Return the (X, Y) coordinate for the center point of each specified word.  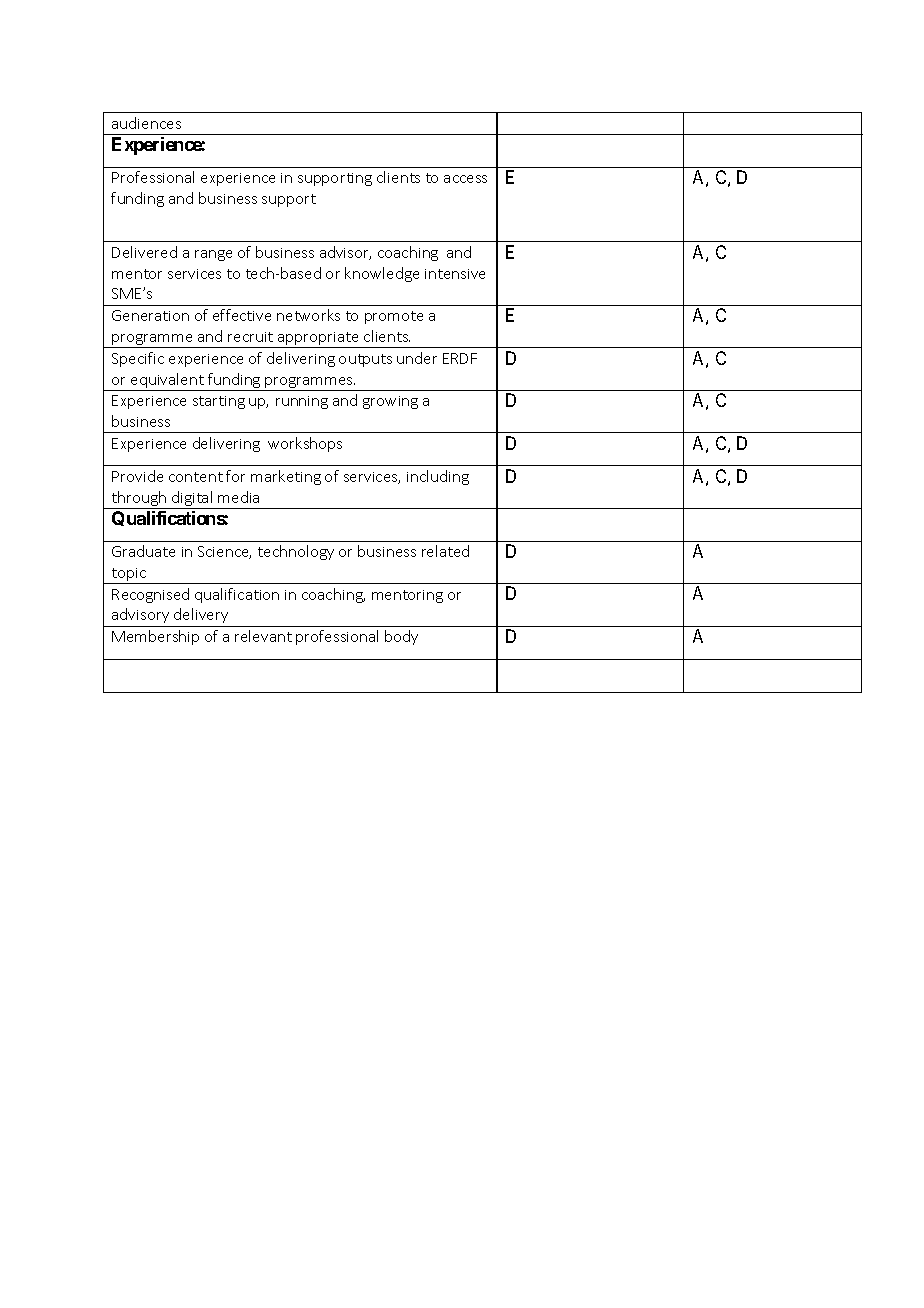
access (465, 179)
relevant (263, 636)
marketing (286, 477)
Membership (155, 637)
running (302, 402)
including (438, 477)
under (417, 358)
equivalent (167, 382)
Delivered (144, 252)
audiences (146, 123)
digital (192, 500)
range (213, 255)
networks (308, 315)
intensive (455, 274)
